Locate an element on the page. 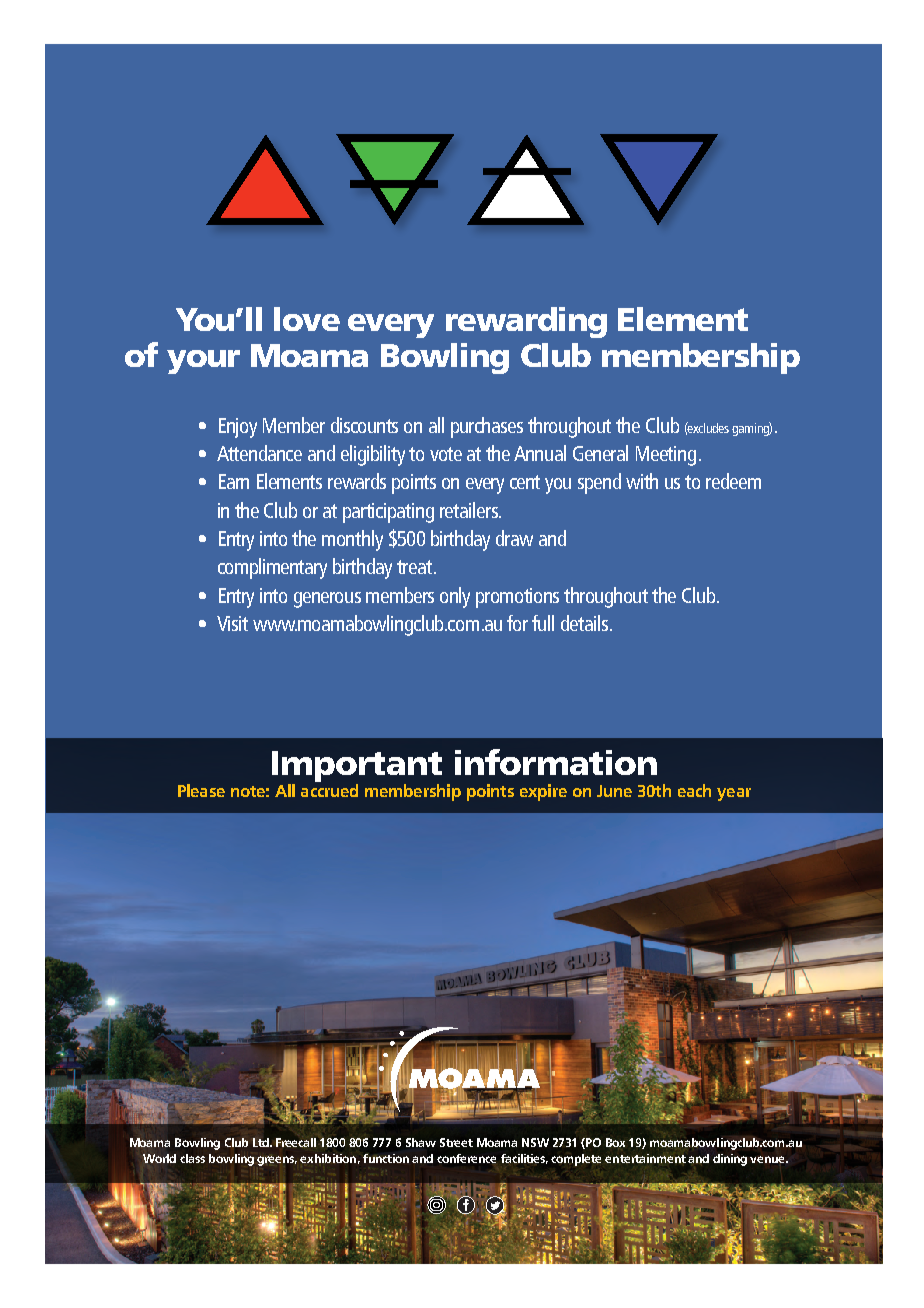  rewarding is located at coordinates (526, 322).
